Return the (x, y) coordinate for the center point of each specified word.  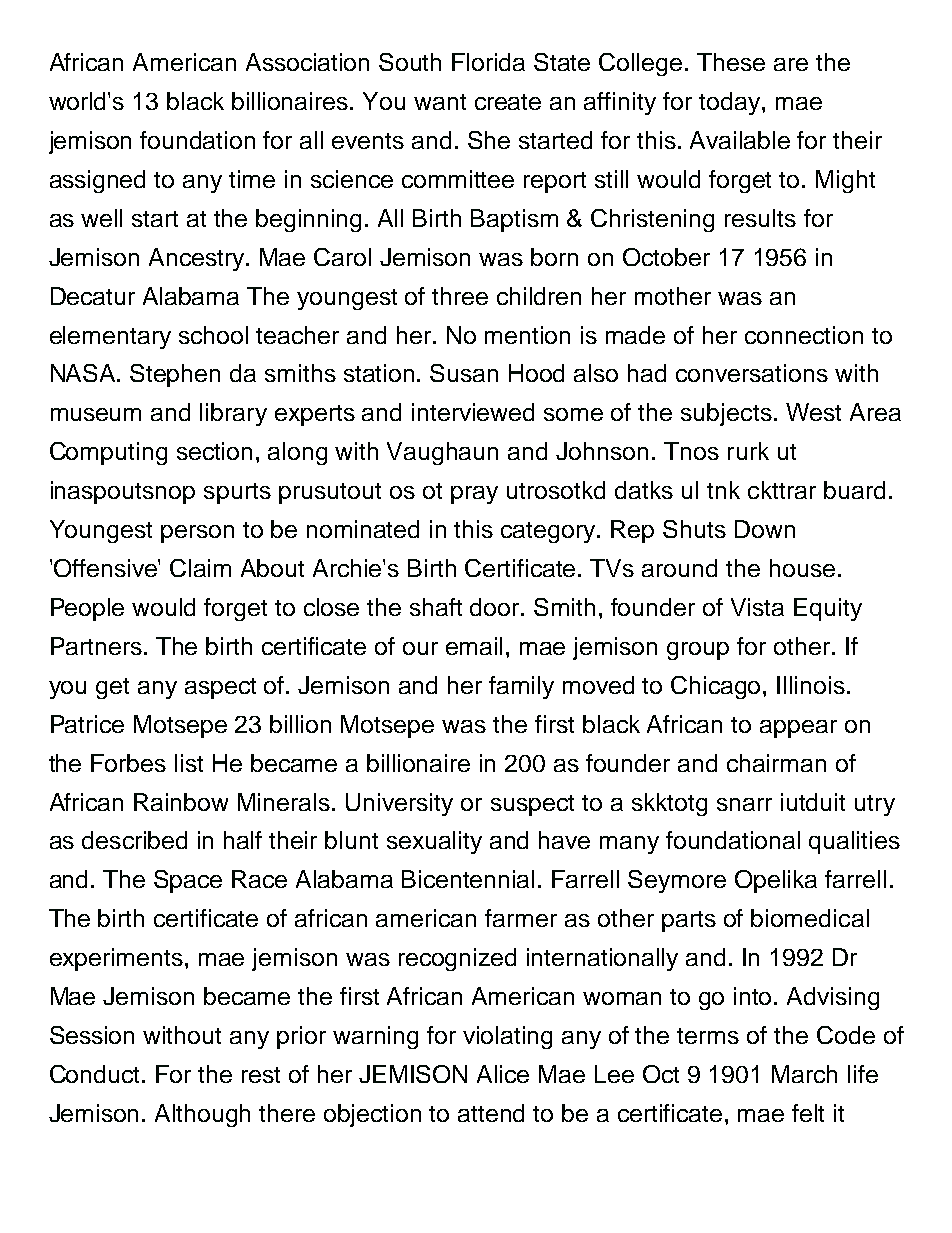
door (496, 607)
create (508, 102)
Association (307, 62)
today (729, 103)
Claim (200, 568)
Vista (757, 607)
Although (202, 1115)
